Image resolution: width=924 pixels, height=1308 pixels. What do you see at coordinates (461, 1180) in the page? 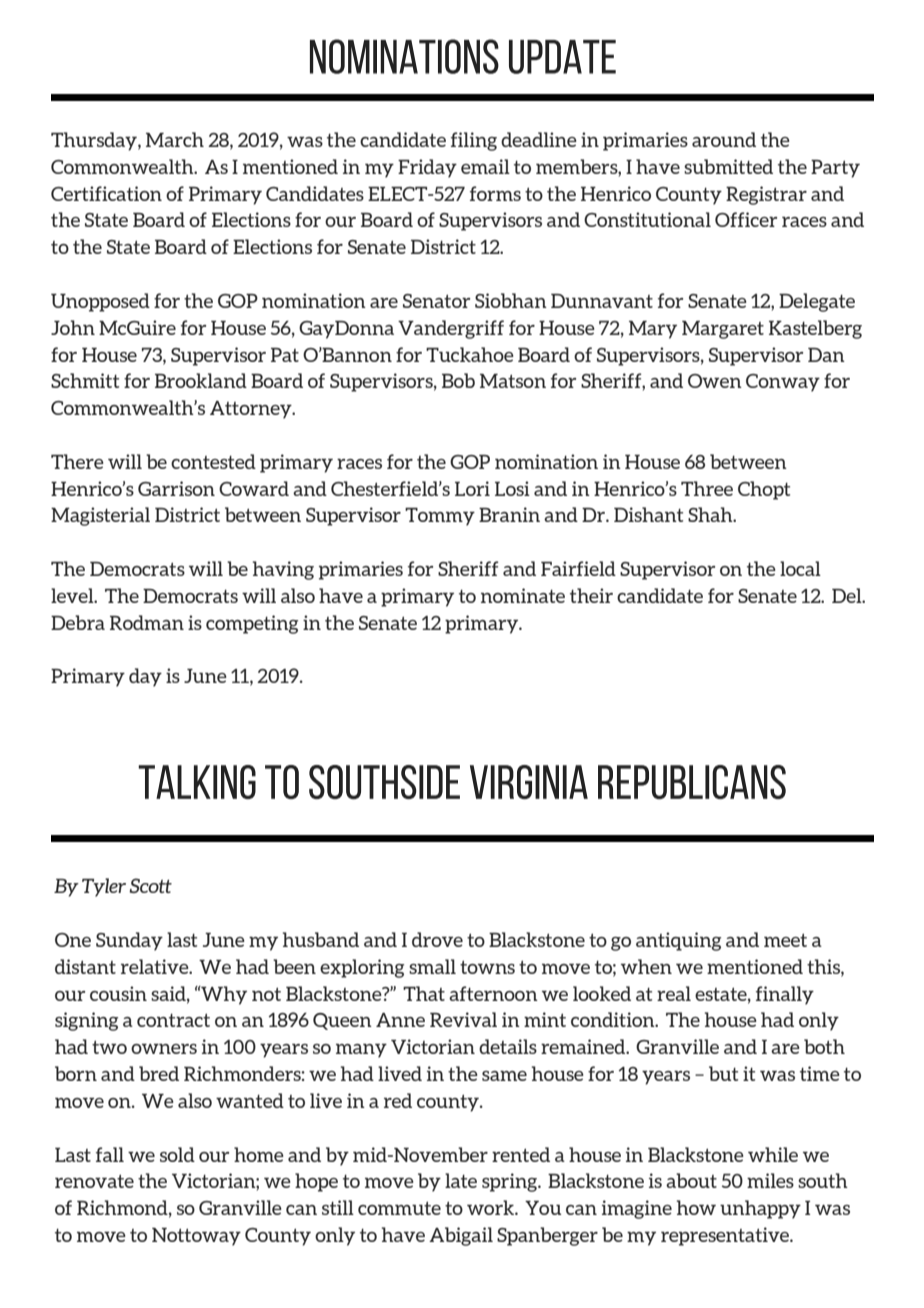
I see `late` at bounding box center [461, 1180].
